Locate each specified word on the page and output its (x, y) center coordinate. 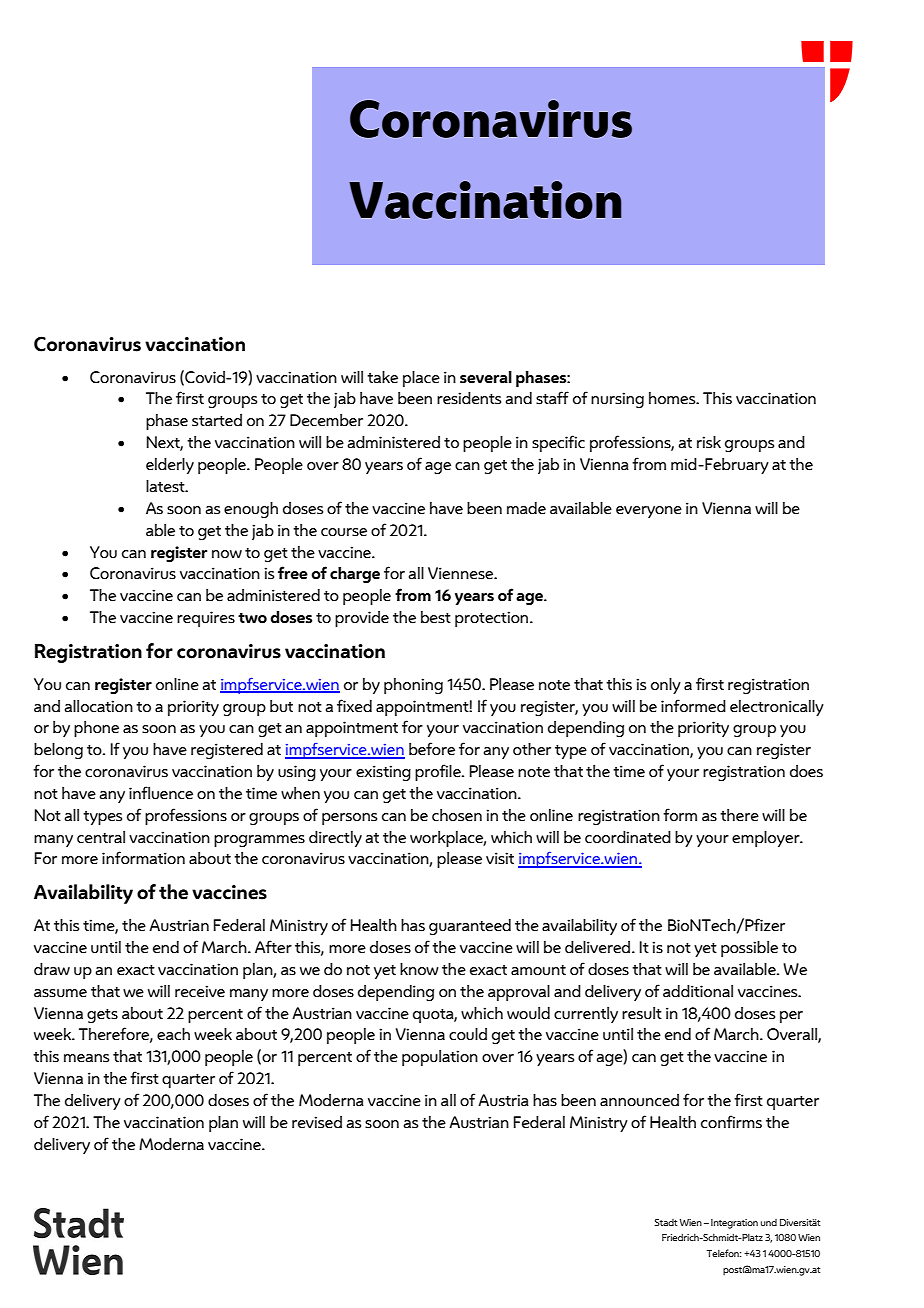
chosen (457, 815)
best (436, 617)
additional (698, 991)
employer (767, 839)
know (419, 969)
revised (317, 1122)
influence (161, 793)
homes (673, 398)
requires (206, 619)
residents (469, 398)
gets (102, 1016)
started (217, 420)
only (666, 686)
